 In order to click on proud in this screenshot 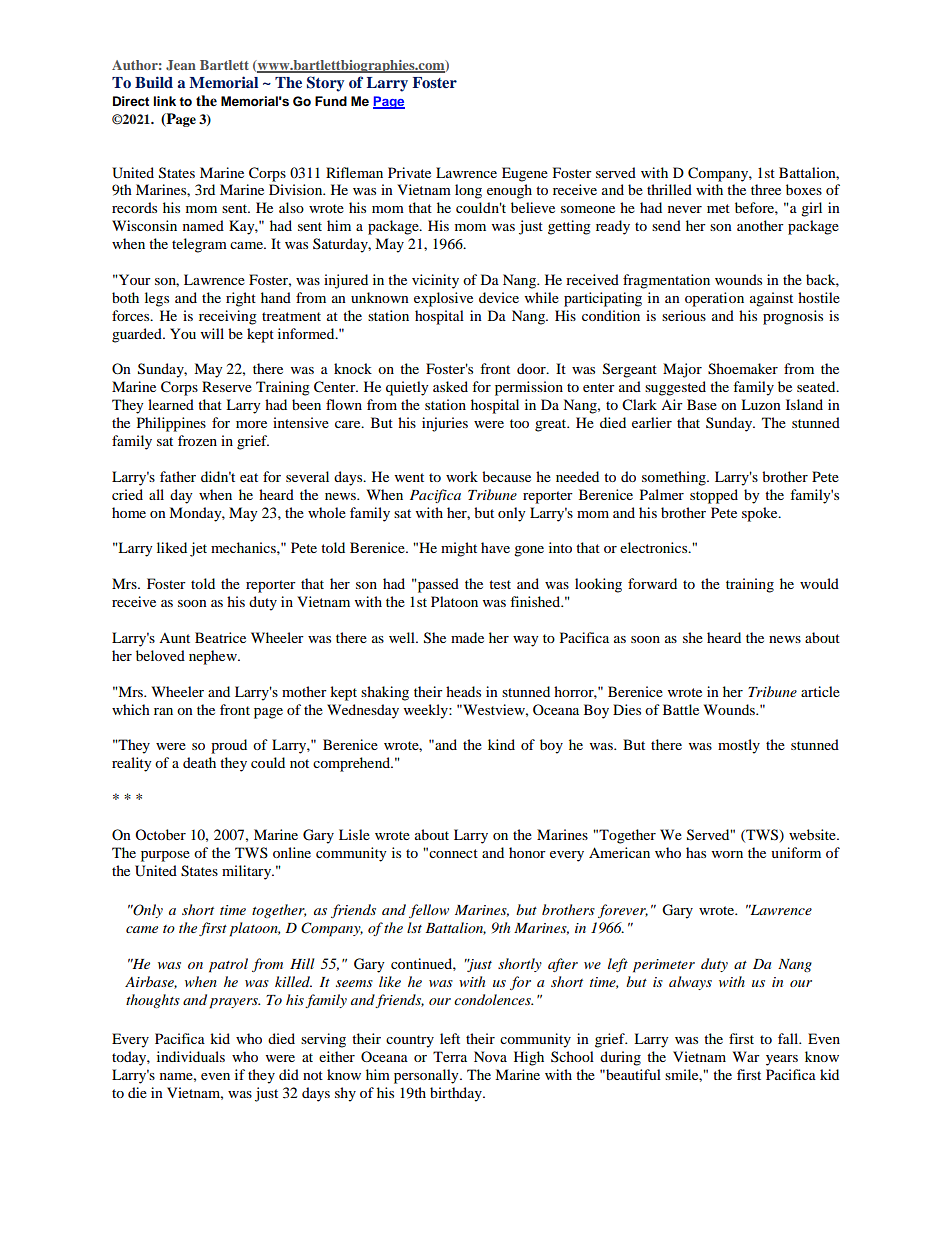, I will do `click(229, 746)`.
